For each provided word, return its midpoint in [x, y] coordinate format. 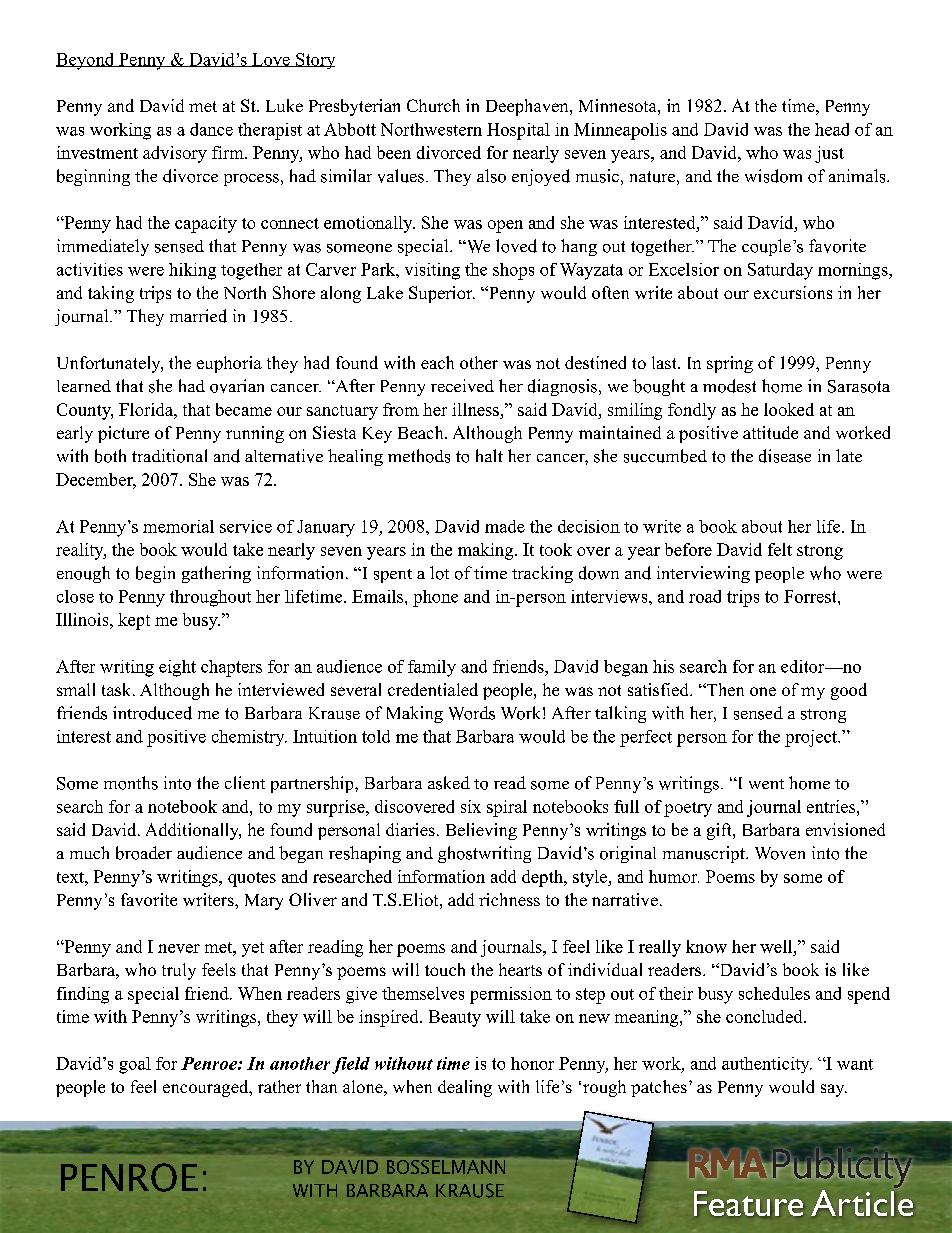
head [832, 129]
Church [433, 105]
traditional [169, 456]
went [766, 784]
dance [211, 129]
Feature [748, 1204]
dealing [465, 1088]
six [471, 806]
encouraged [207, 1088]
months [131, 783]
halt [489, 455]
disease [785, 456]
